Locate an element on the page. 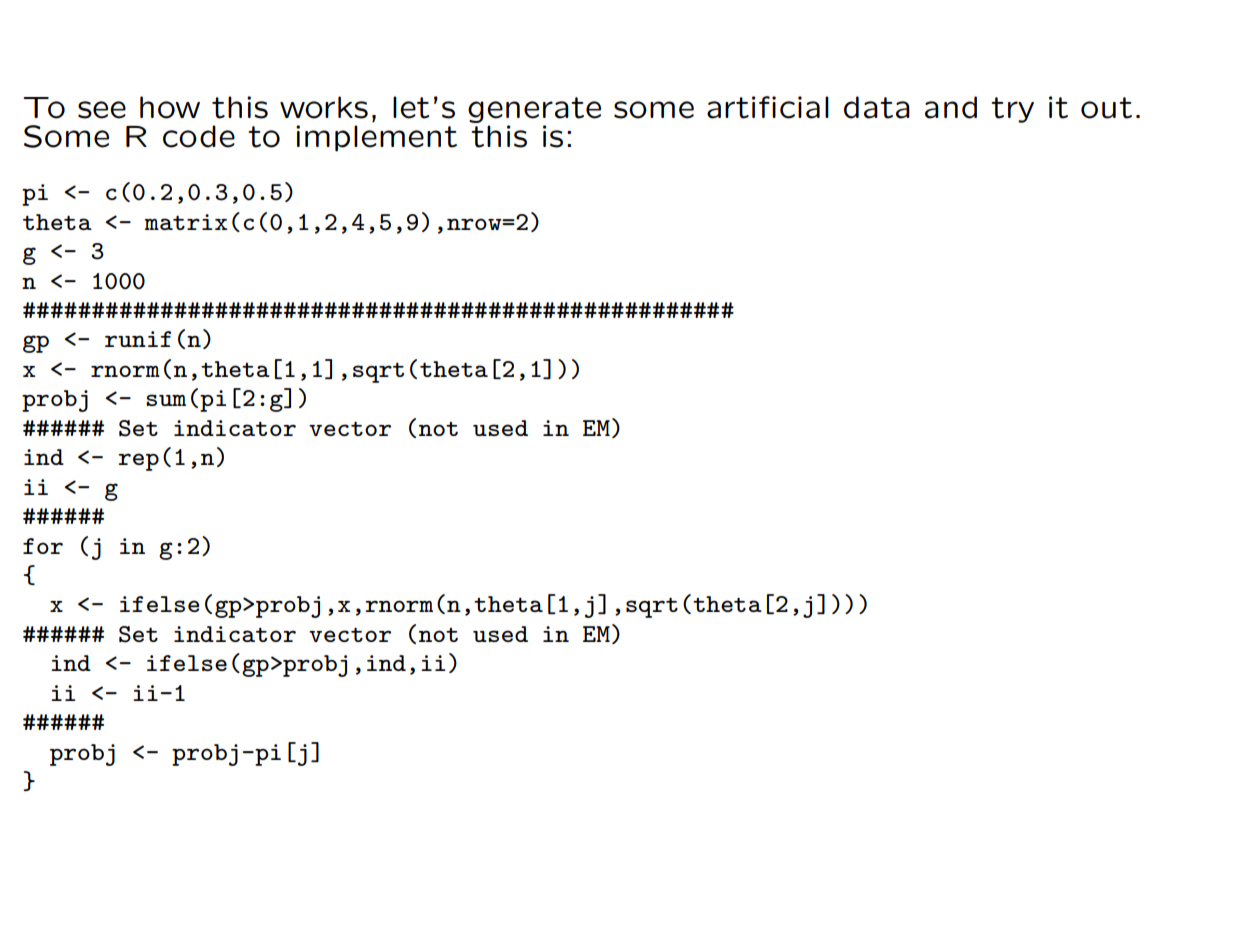 The image size is (1233, 952). how is located at coordinates (170, 107).
